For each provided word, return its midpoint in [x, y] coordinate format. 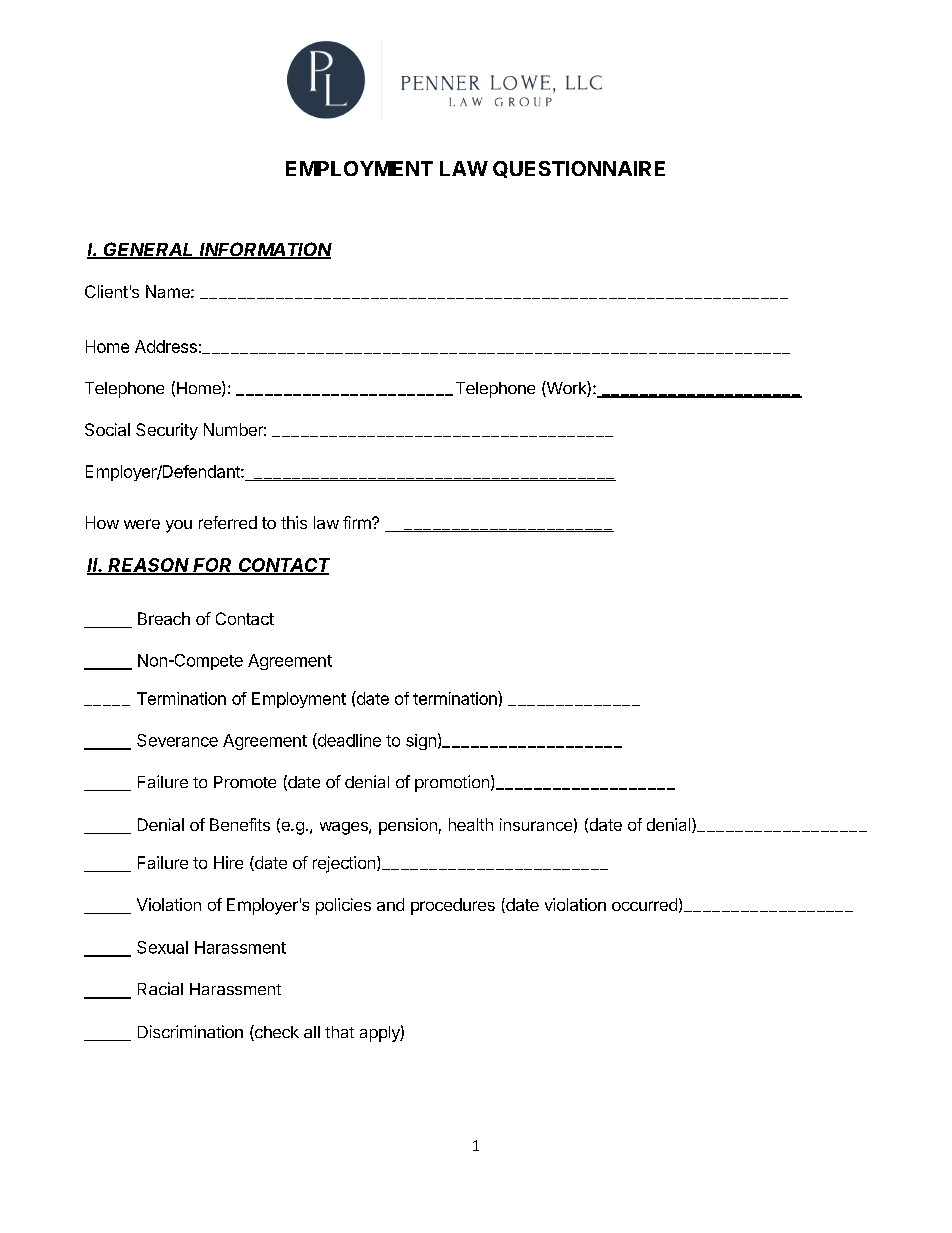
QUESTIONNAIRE [579, 169]
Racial [160, 988]
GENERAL [149, 250]
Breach [164, 618]
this [294, 522]
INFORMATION [265, 250]
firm [358, 522]
